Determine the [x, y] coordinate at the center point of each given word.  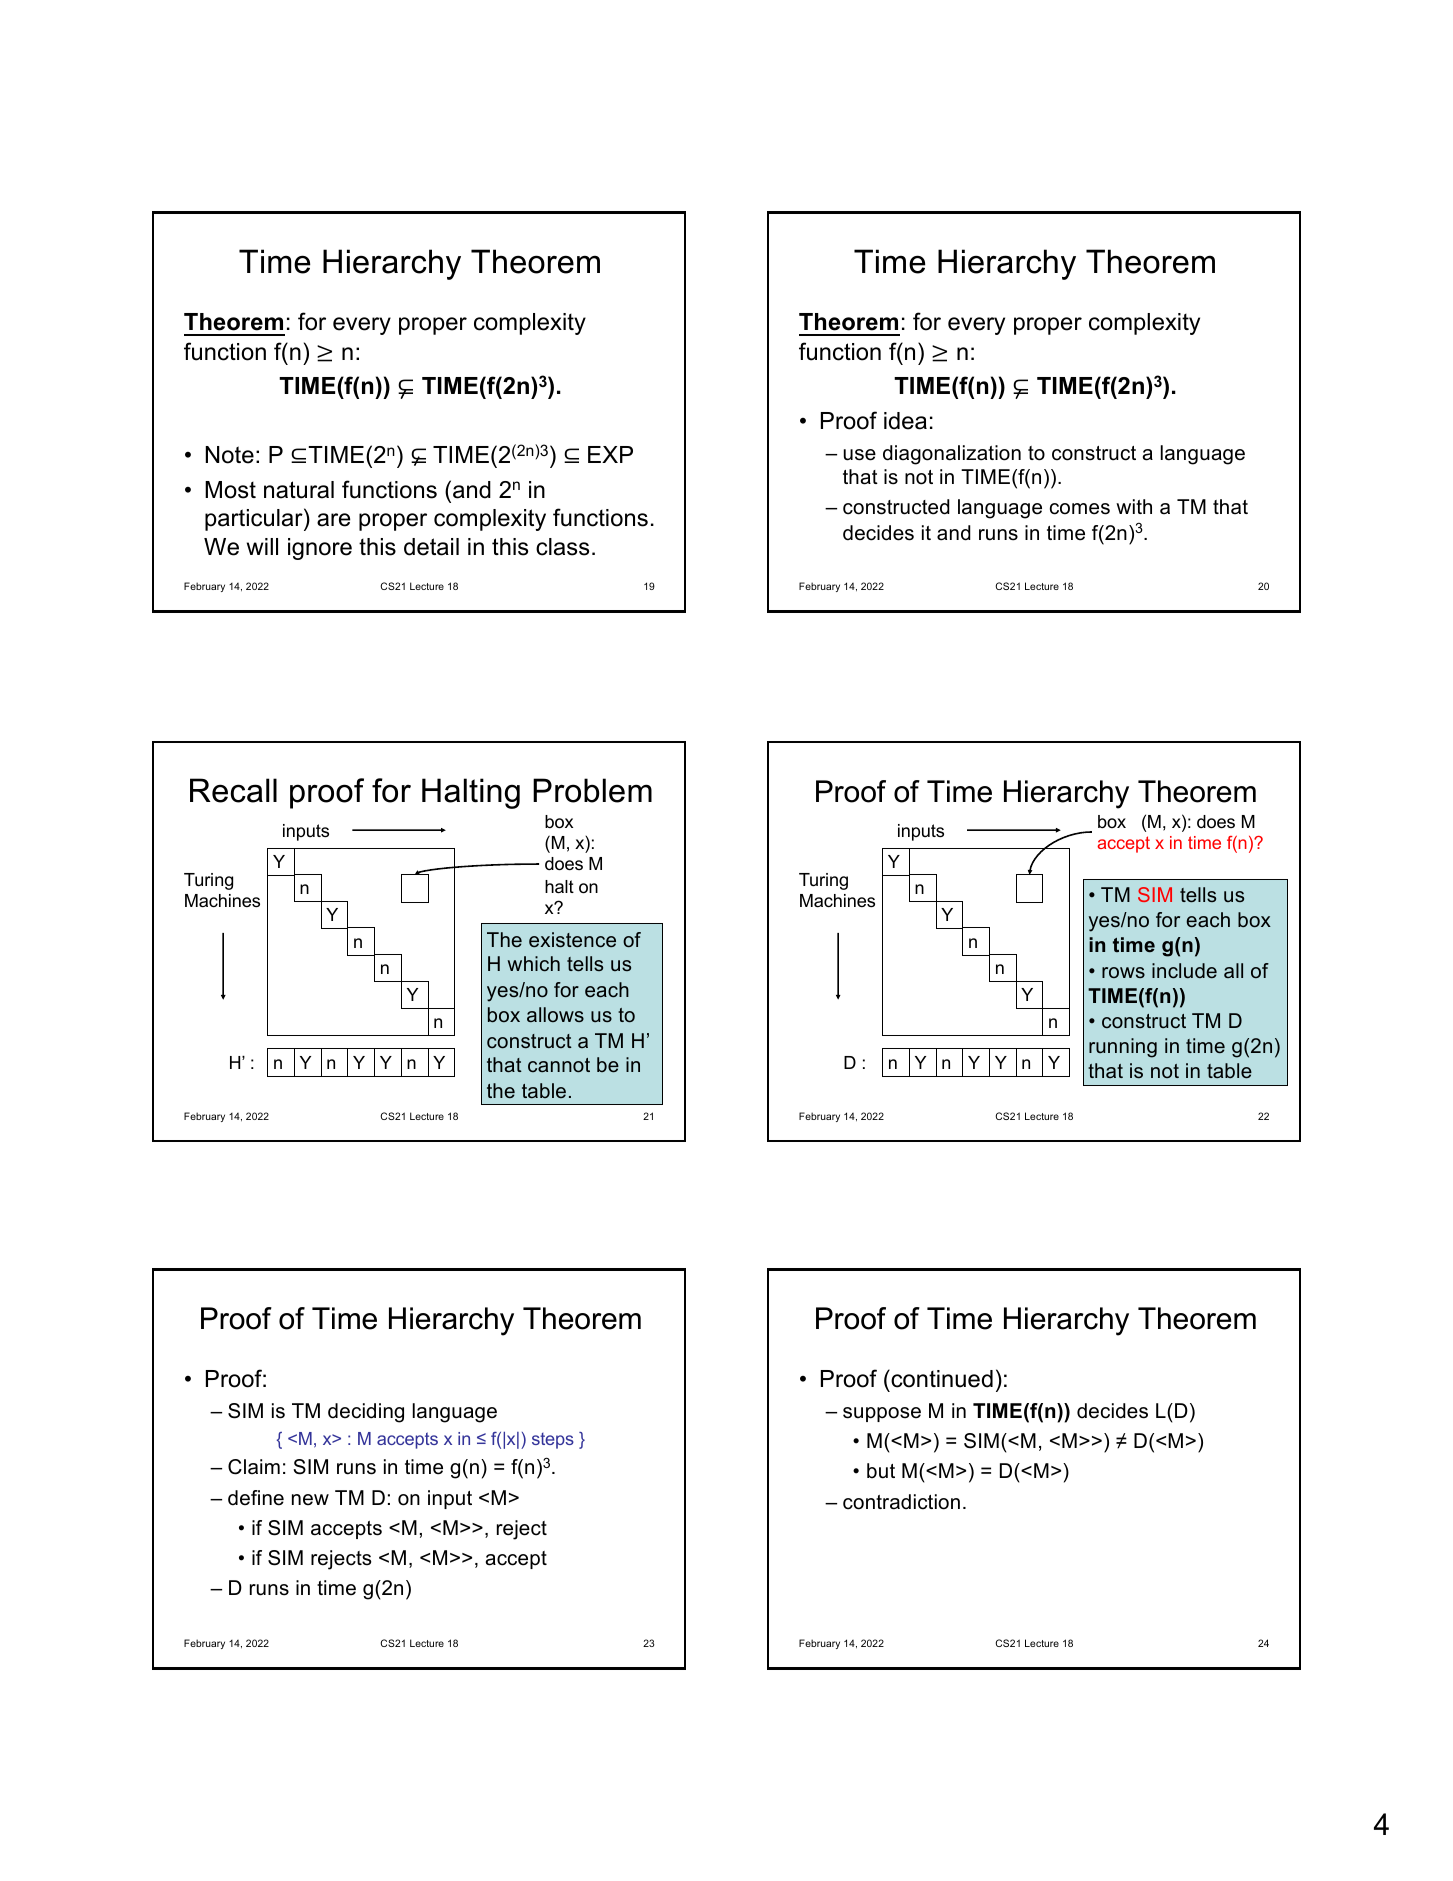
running [1123, 1048]
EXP [610, 454]
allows [555, 1014]
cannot [559, 1065]
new [310, 1500]
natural [299, 490]
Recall [233, 790]
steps [553, 1441]
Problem [592, 790]
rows [1123, 972]
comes [1080, 509]
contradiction [901, 1502]
